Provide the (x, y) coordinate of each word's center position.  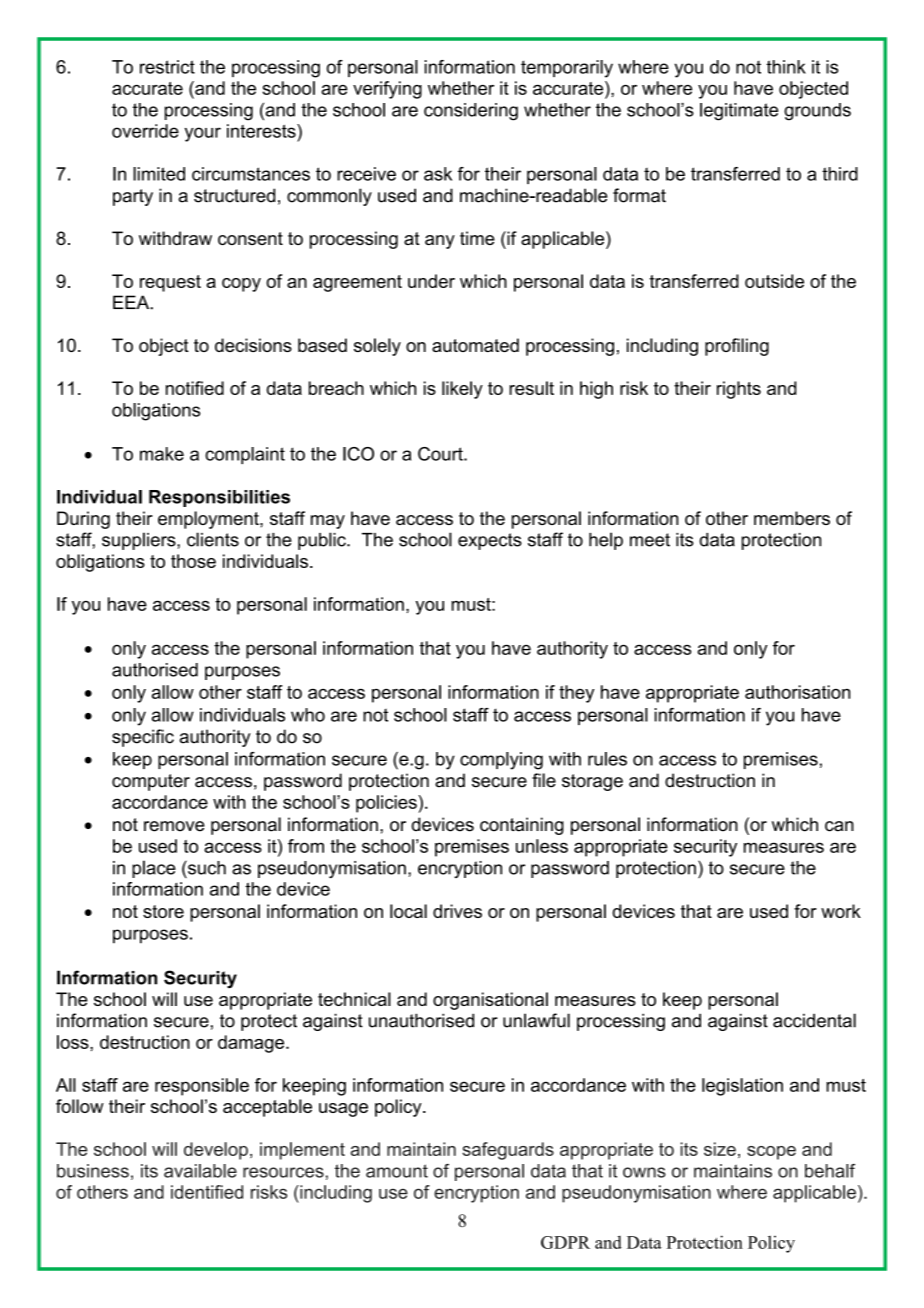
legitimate (739, 112)
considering (471, 112)
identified (207, 1192)
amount (397, 1171)
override (145, 131)
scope (771, 1153)
